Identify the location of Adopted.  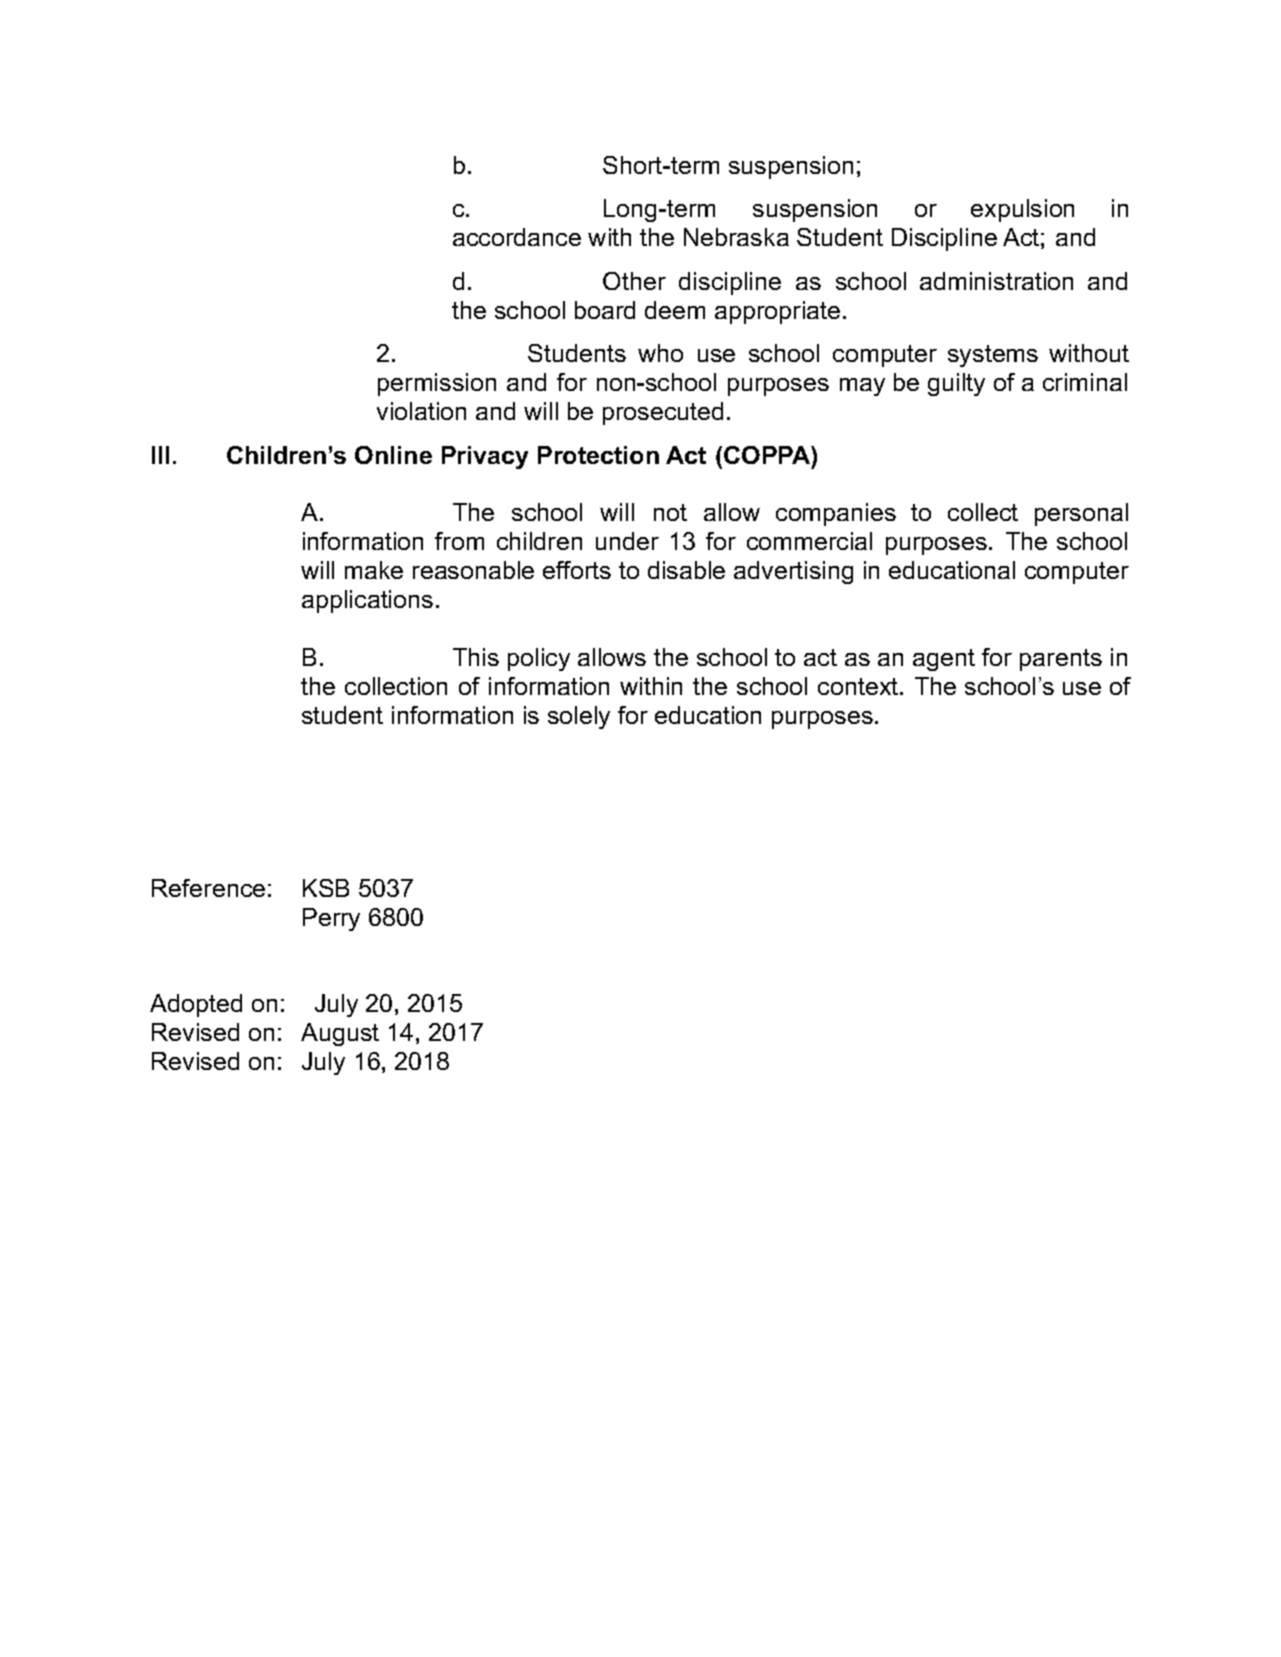
(196, 1005).
